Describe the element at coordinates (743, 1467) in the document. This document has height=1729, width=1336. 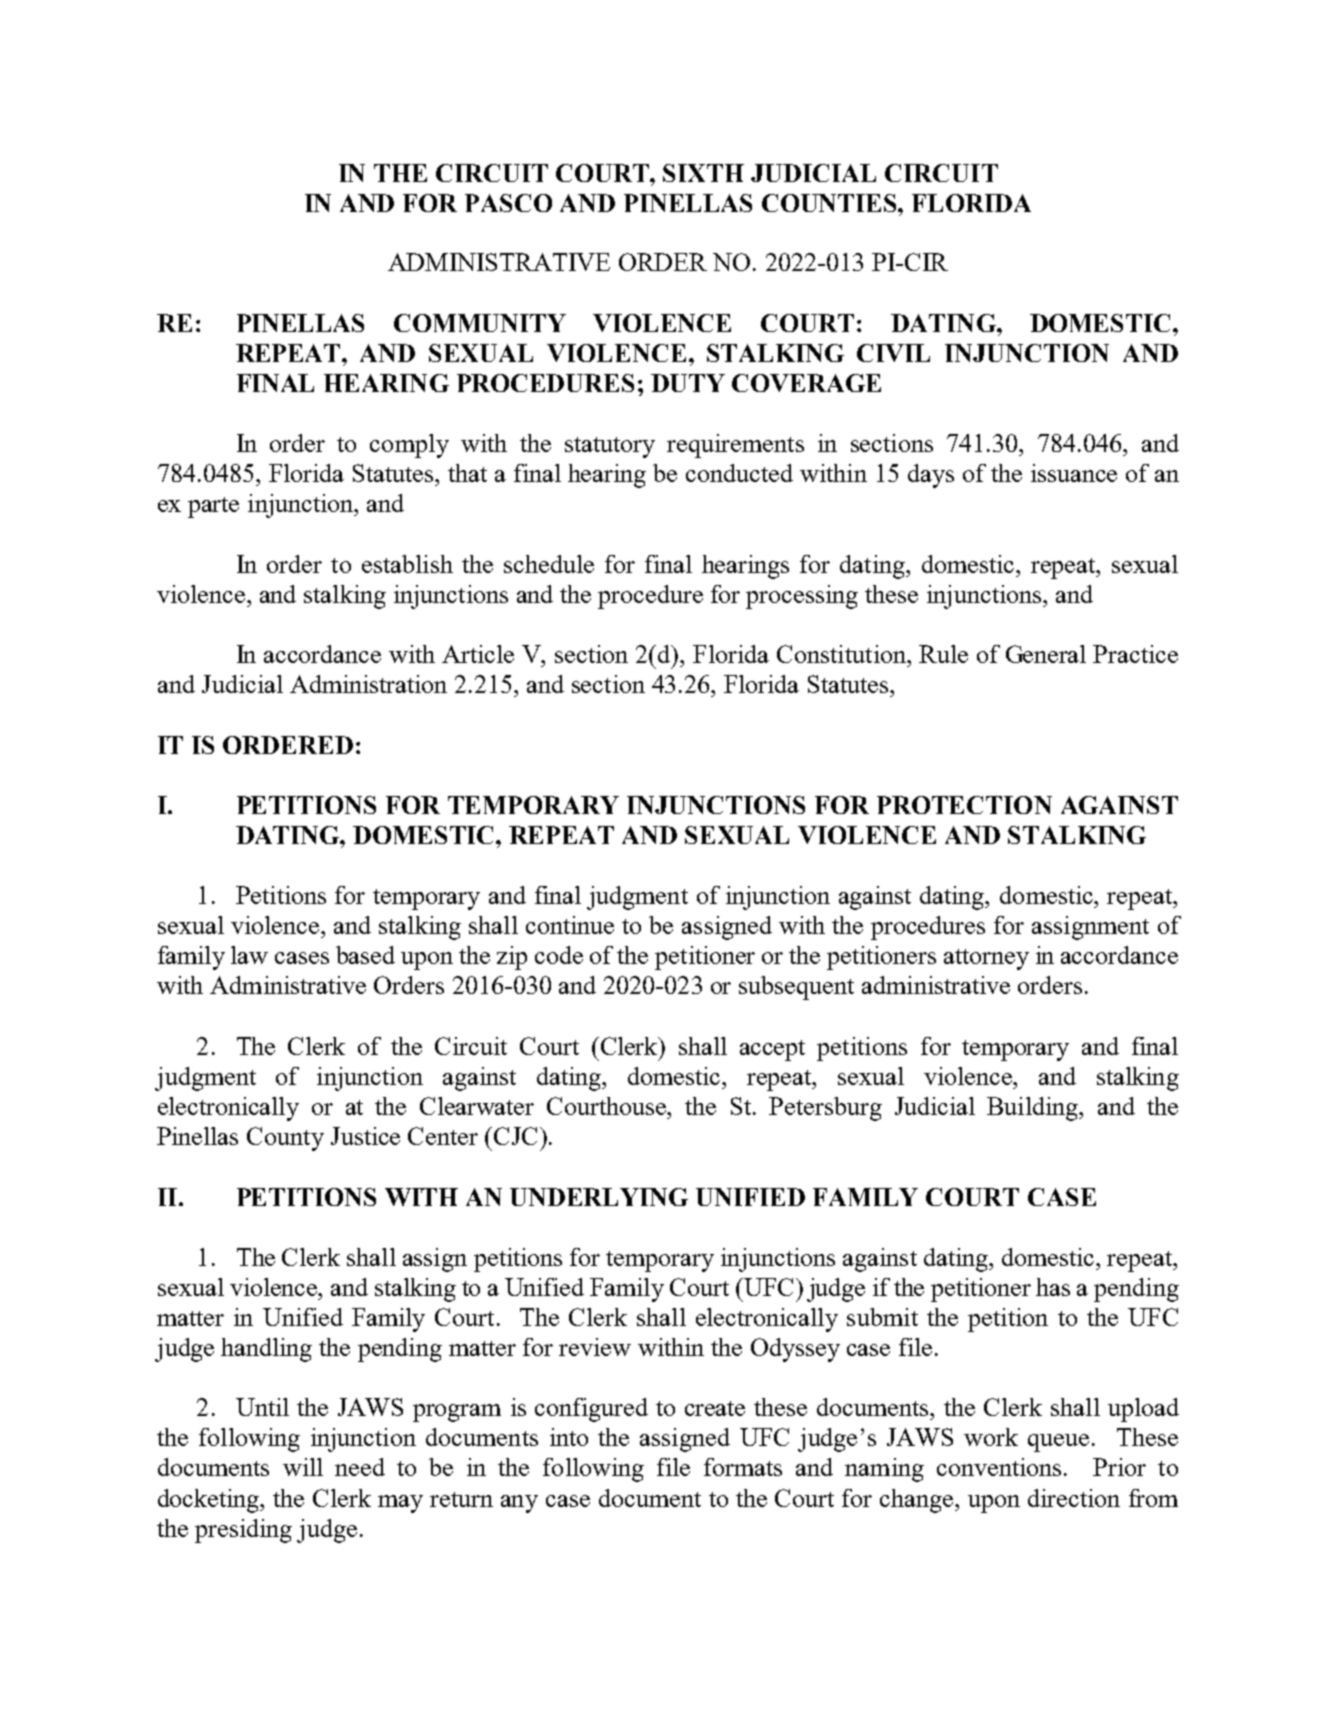
I see `formats` at that location.
